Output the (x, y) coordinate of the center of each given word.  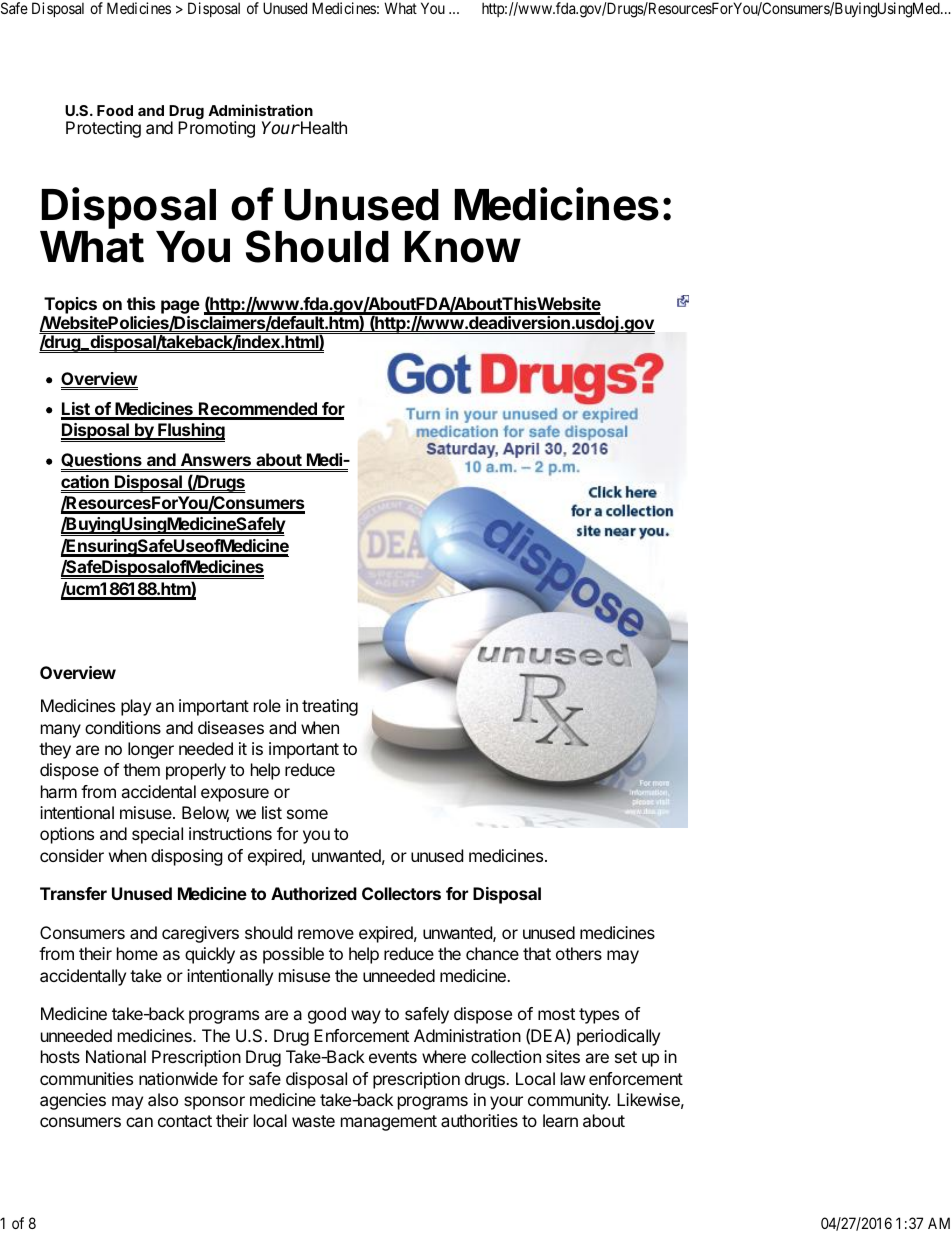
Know (463, 247)
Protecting (103, 129)
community (569, 1101)
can (139, 1122)
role (267, 705)
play (136, 707)
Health (323, 127)
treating (330, 707)
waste (313, 1121)
